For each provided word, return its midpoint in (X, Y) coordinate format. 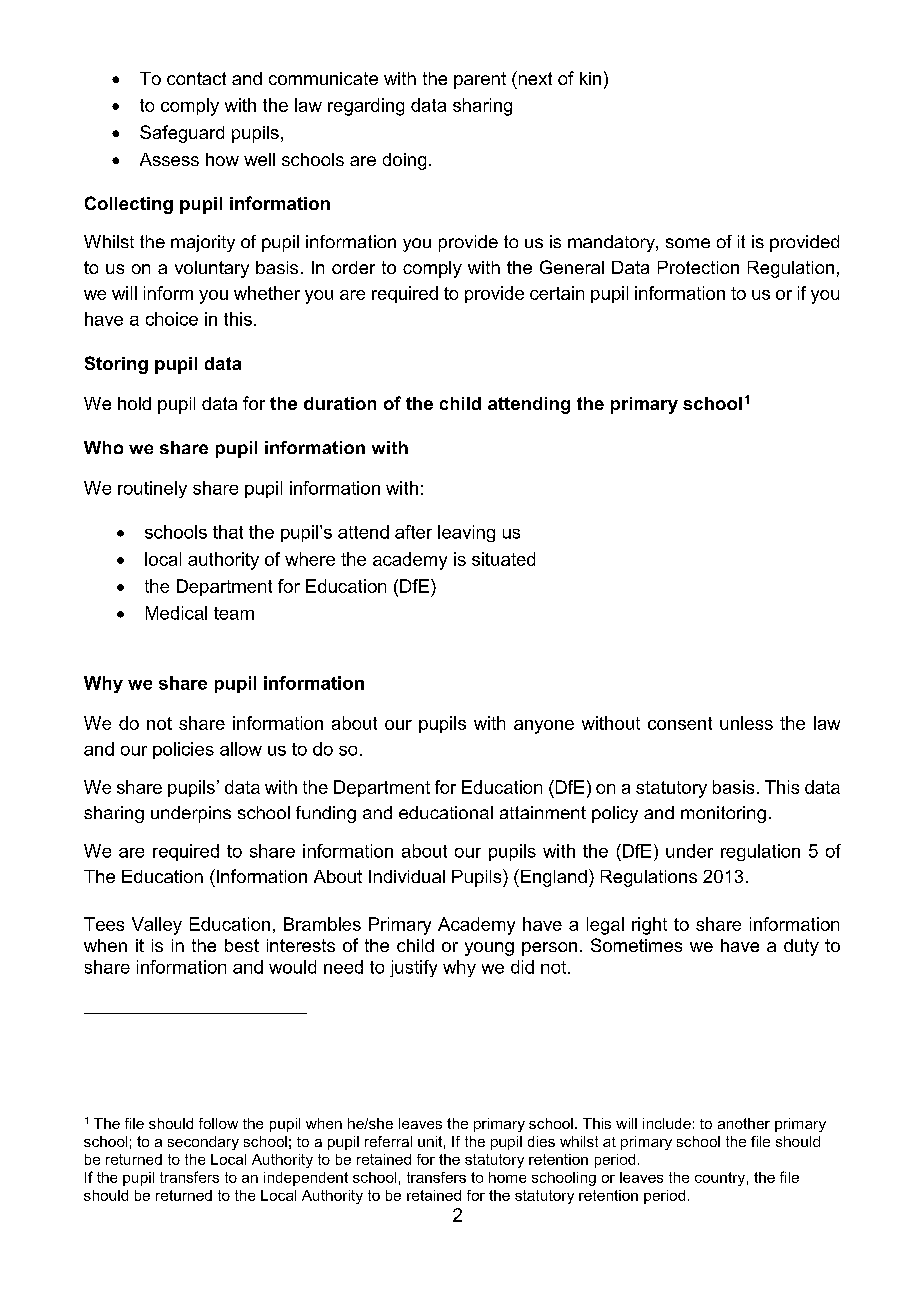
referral (388, 1141)
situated (503, 559)
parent (480, 80)
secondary (203, 1143)
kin (590, 78)
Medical (176, 613)
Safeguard (182, 134)
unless (746, 723)
